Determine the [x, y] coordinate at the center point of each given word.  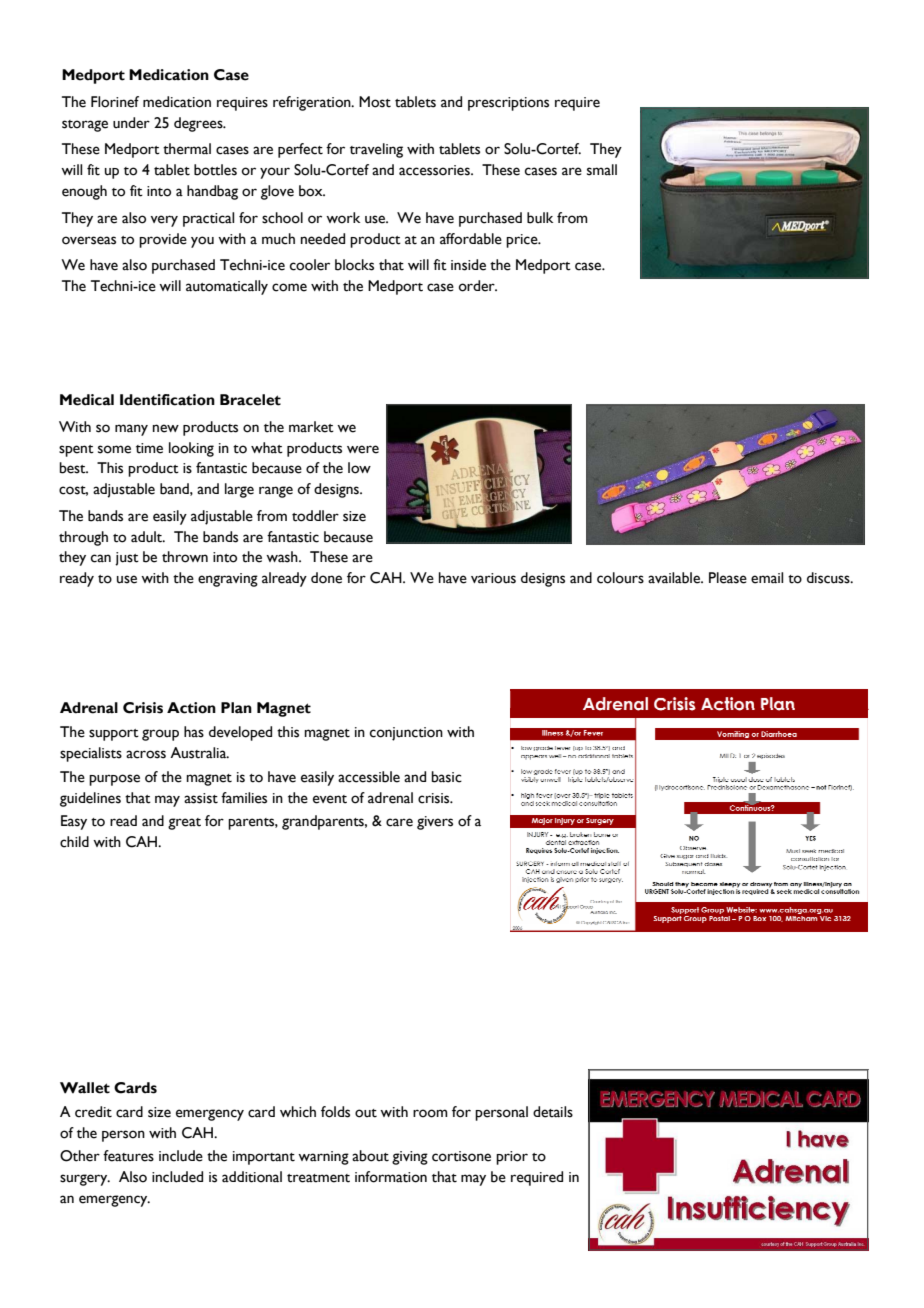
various [493, 578]
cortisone [461, 1156]
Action [191, 708]
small [602, 170]
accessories [435, 170]
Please [728, 578]
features [128, 1156]
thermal [187, 149]
